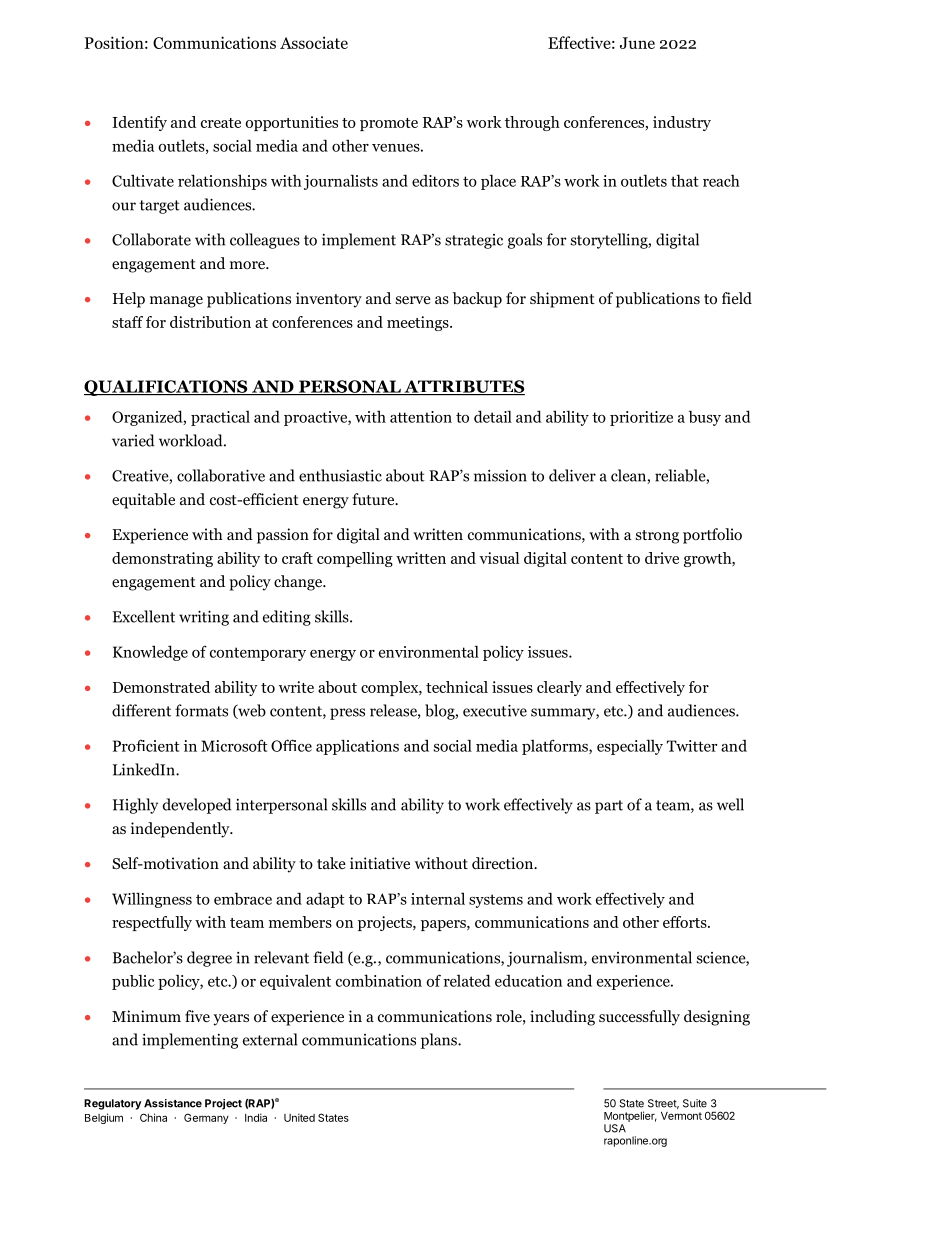  I want to click on initiative, so click(380, 863).
